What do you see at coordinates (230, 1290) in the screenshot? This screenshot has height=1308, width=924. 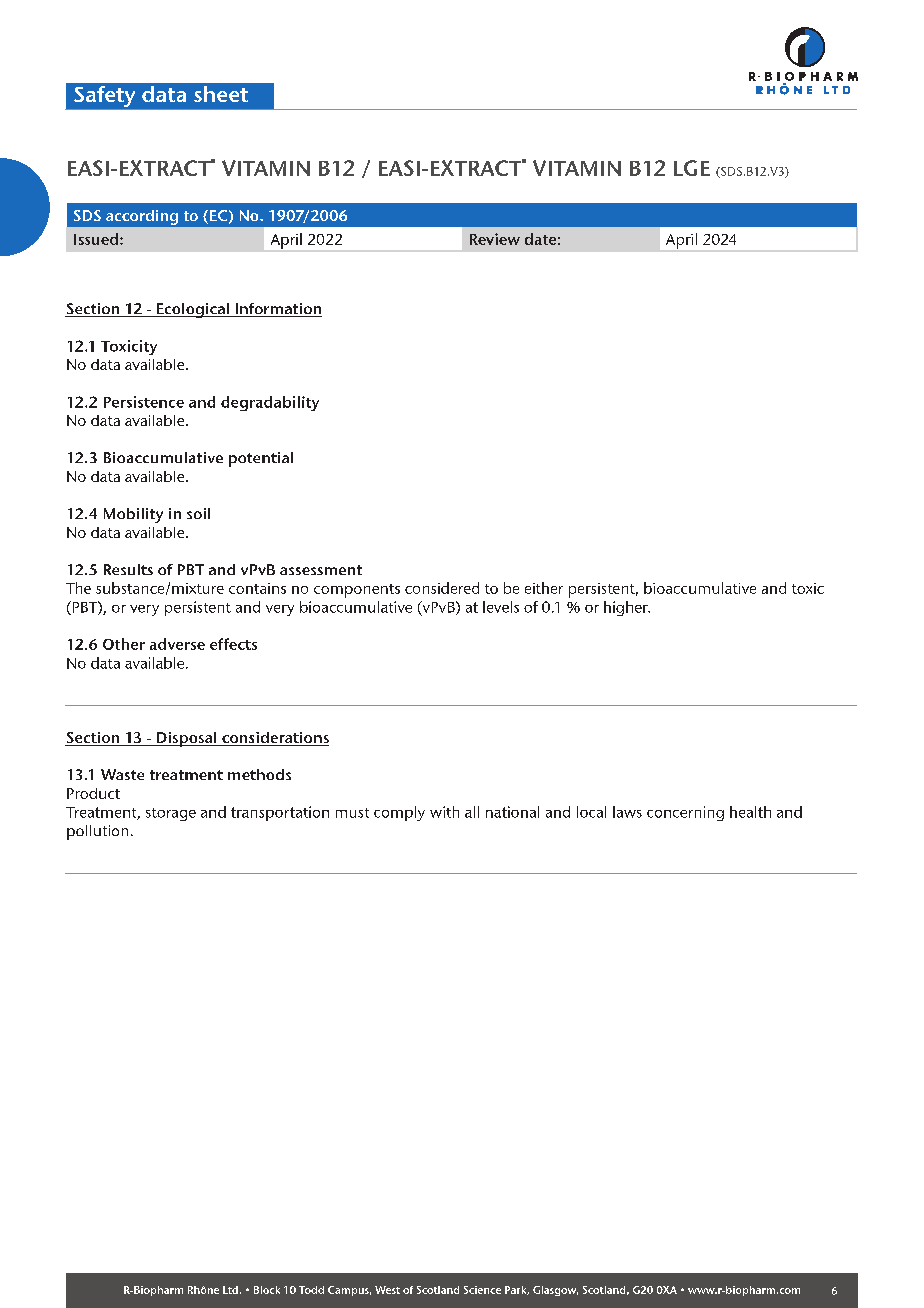 I see `Ltd` at bounding box center [230, 1290].
